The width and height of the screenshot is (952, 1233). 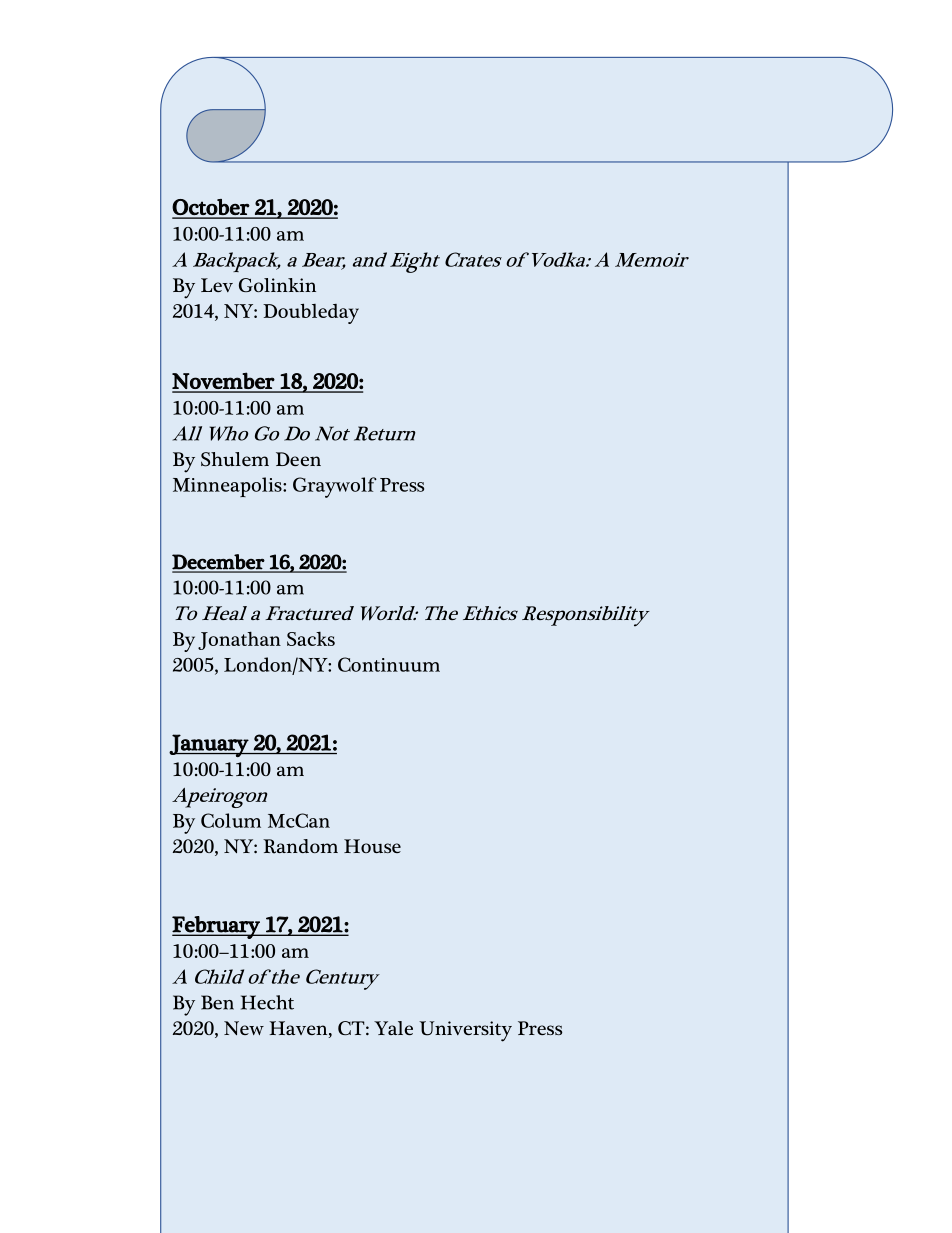 What do you see at coordinates (311, 313) in the screenshot?
I see `Doubleday` at bounding box center [311, 313].
